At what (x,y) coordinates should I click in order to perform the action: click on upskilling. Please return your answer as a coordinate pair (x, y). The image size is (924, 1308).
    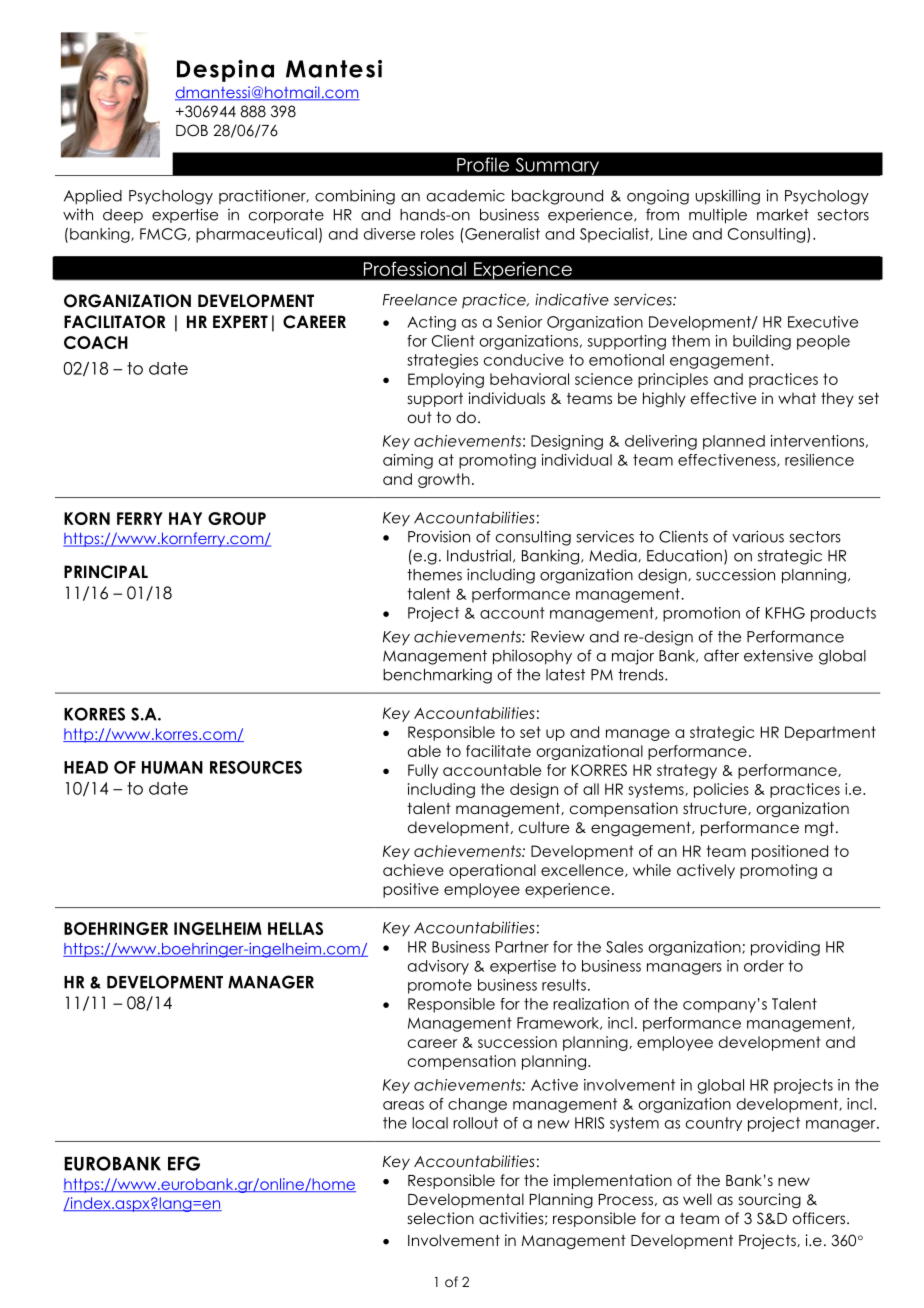
    Looking at the image, I should click on (727, 197).
